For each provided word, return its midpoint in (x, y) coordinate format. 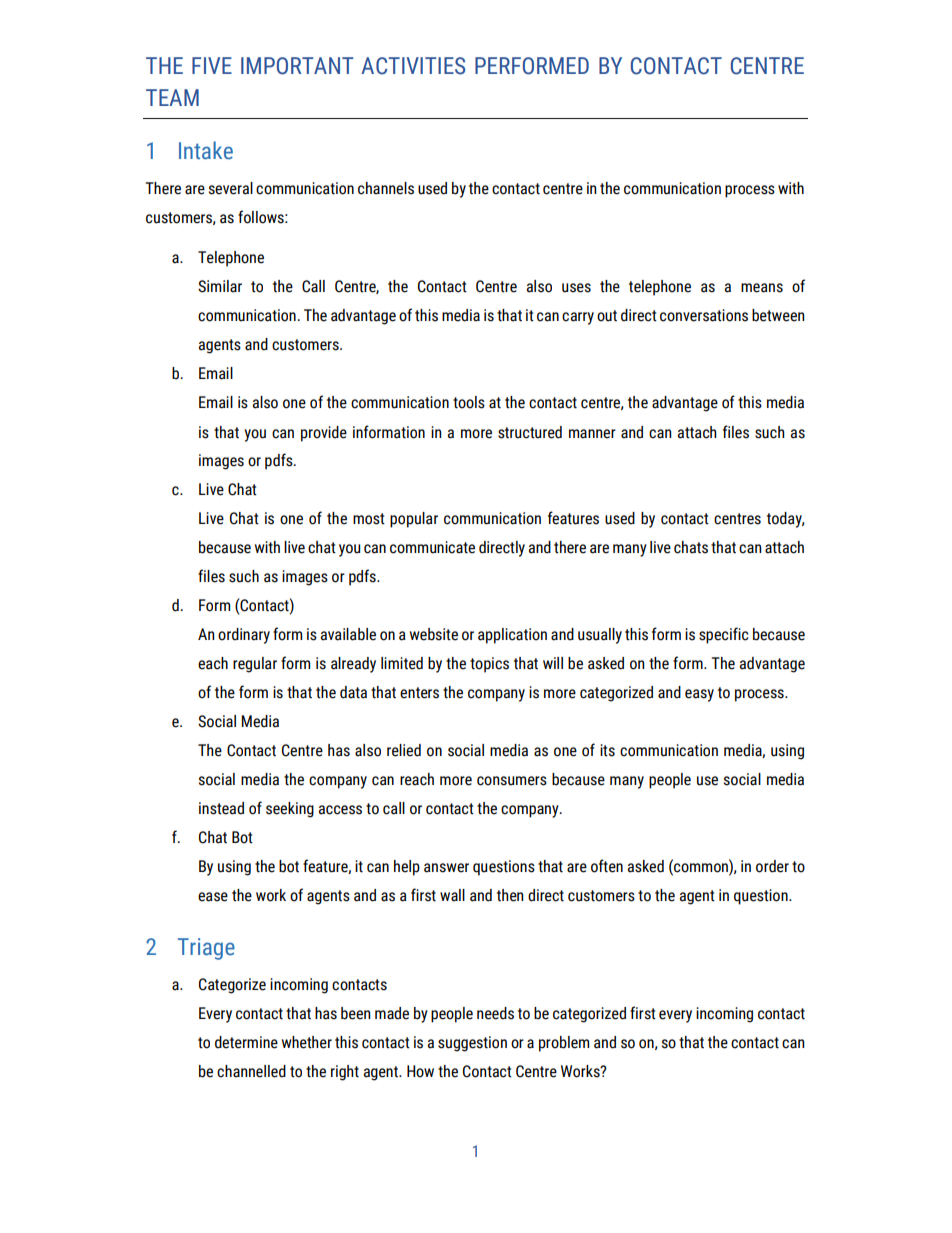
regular (255, 665)
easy (699, 695)
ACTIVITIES (413, 66)
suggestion (472, 1044)
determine (246, 1042)
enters (419, 693)
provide (324, 434)
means (762, 288)
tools (469, 402)
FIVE (212, 65)
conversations (704, 315)
